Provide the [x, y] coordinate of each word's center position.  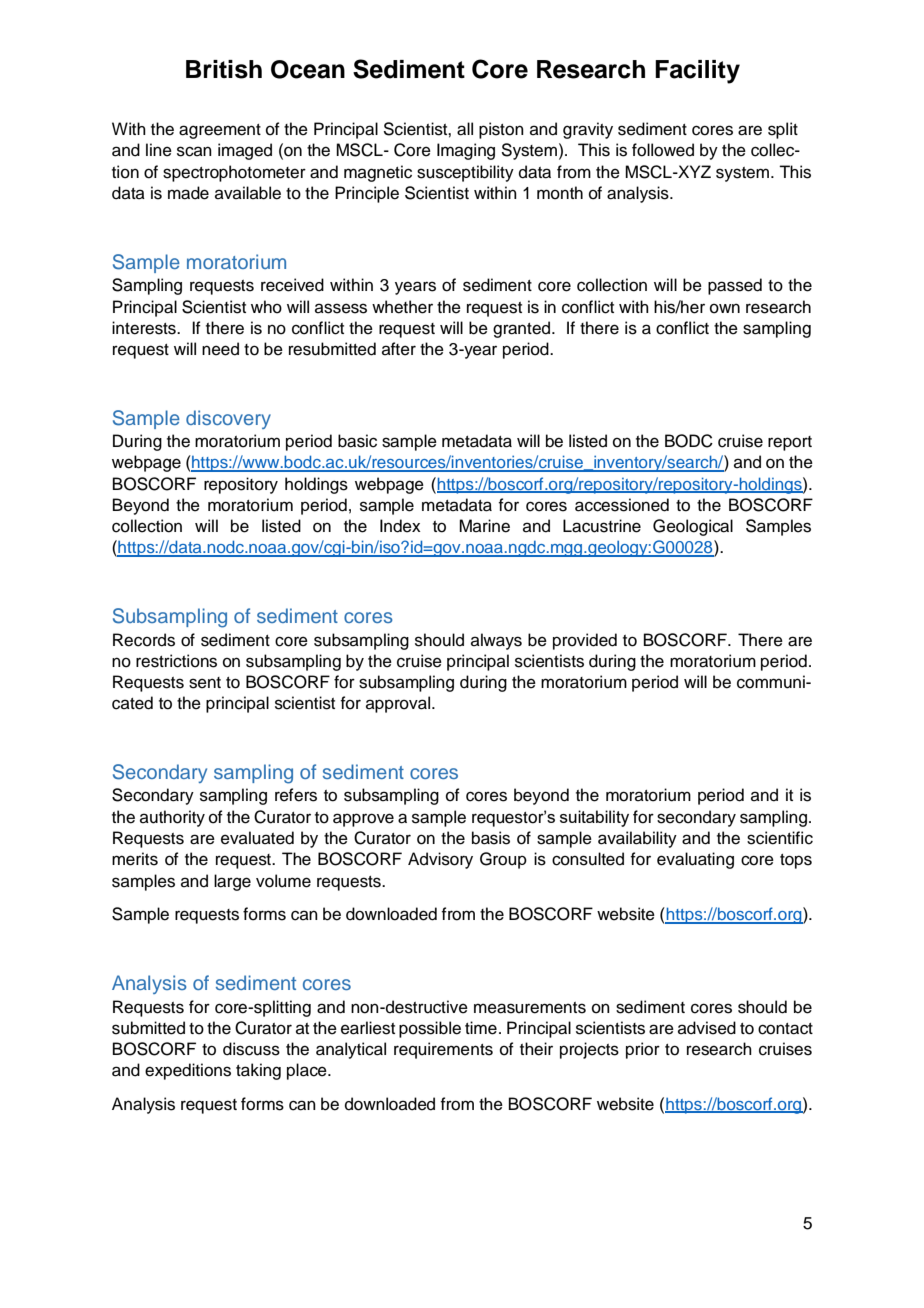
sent [205, 683]
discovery [228, 419]
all [465, 129]
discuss [251, 1049]
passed [735, 286]
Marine [484, 526]
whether [402, 307]
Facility [697, 72]
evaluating [695, 860]
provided [585, 641]
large [232, 882]
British [224, 69]
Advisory [440, 860]
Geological [693, 527]
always [496, 641]
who [266, 307]
